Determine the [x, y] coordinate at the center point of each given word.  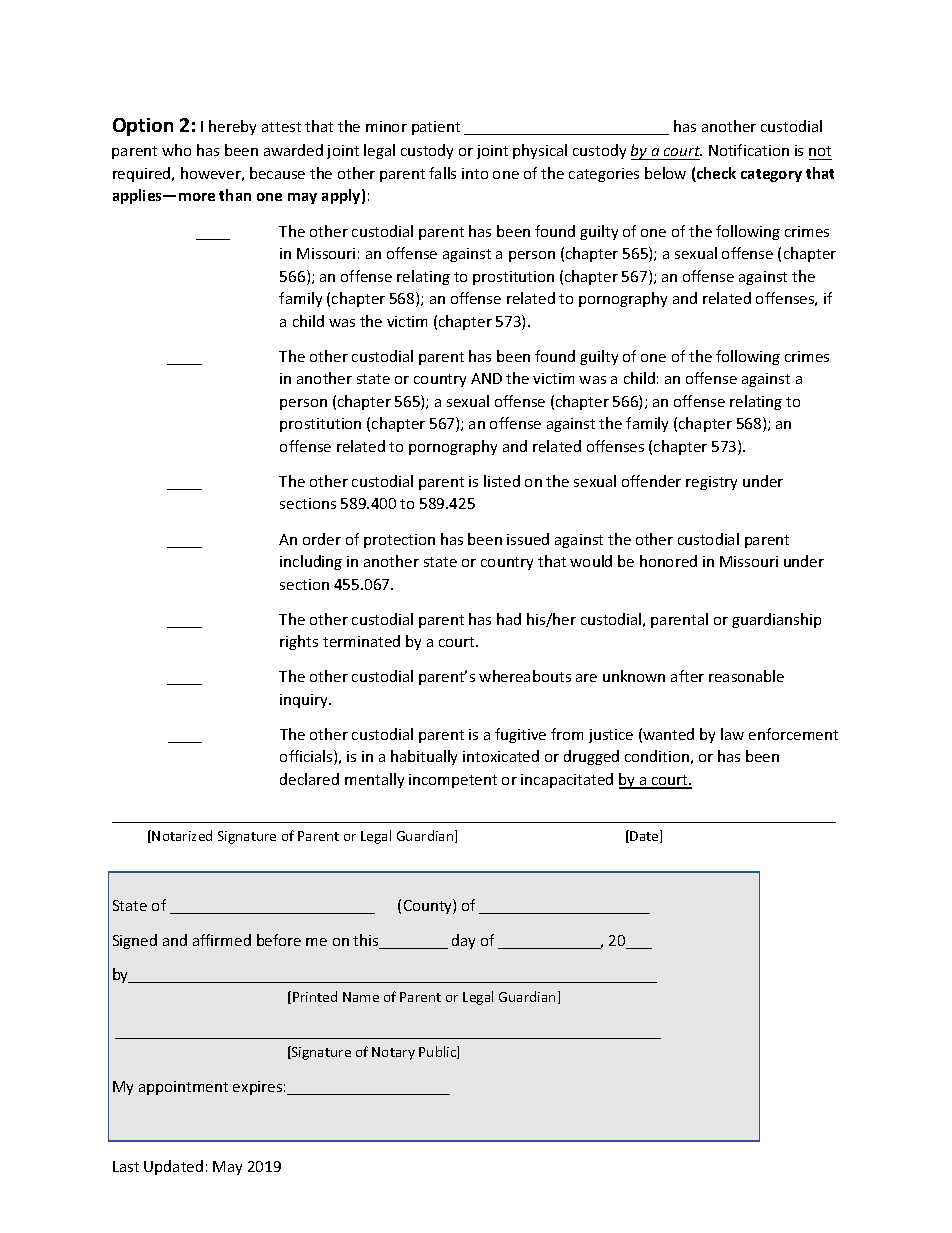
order [322, 539]
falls [442, 173]
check [715, 174]
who [176, 150]
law [732, 734]
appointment [183, 1088]
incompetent [453, 781]
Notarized [182, 835]
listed [502, 481]
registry [711, 483]
